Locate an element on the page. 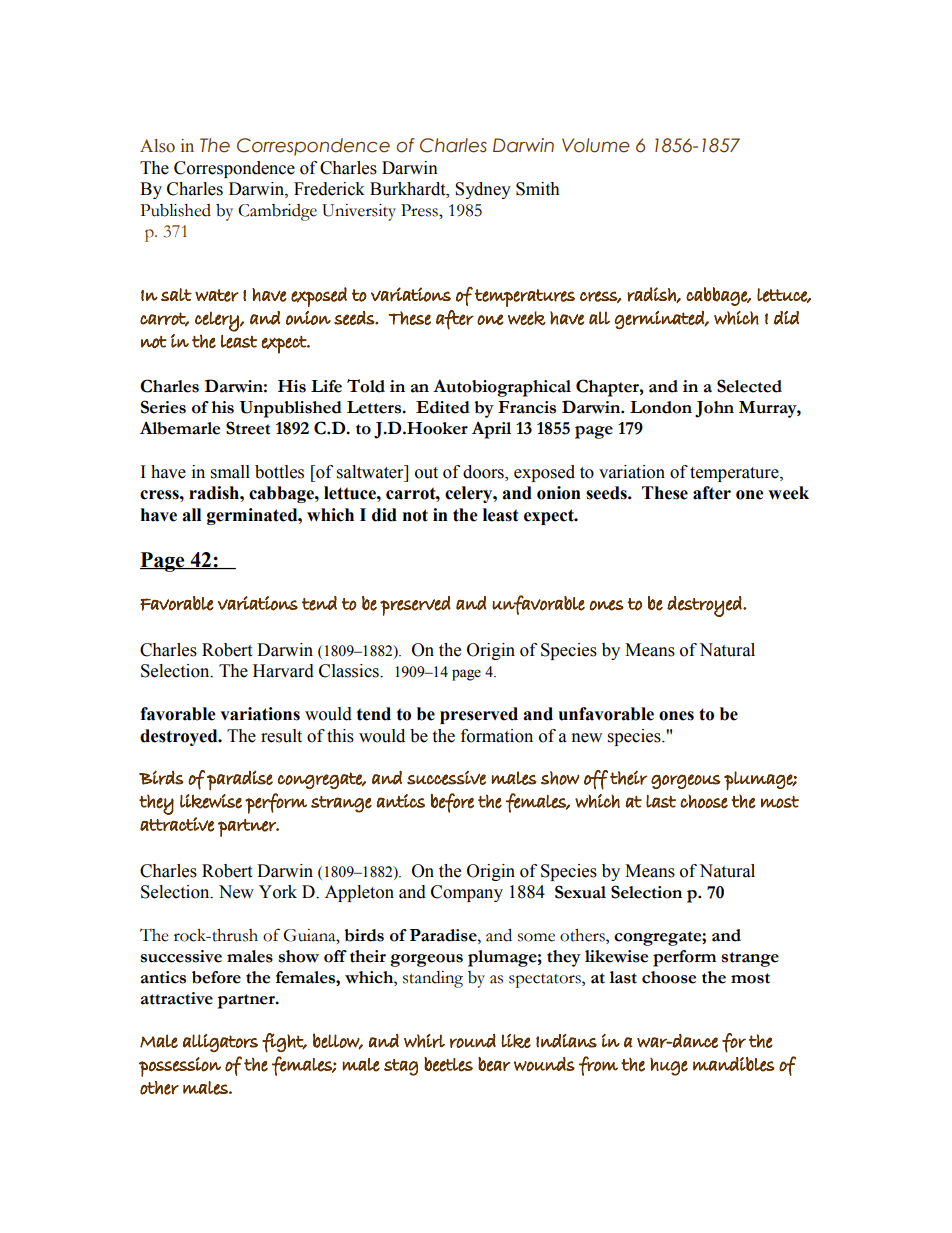  alligators is located at coordinates (220, 1043).
